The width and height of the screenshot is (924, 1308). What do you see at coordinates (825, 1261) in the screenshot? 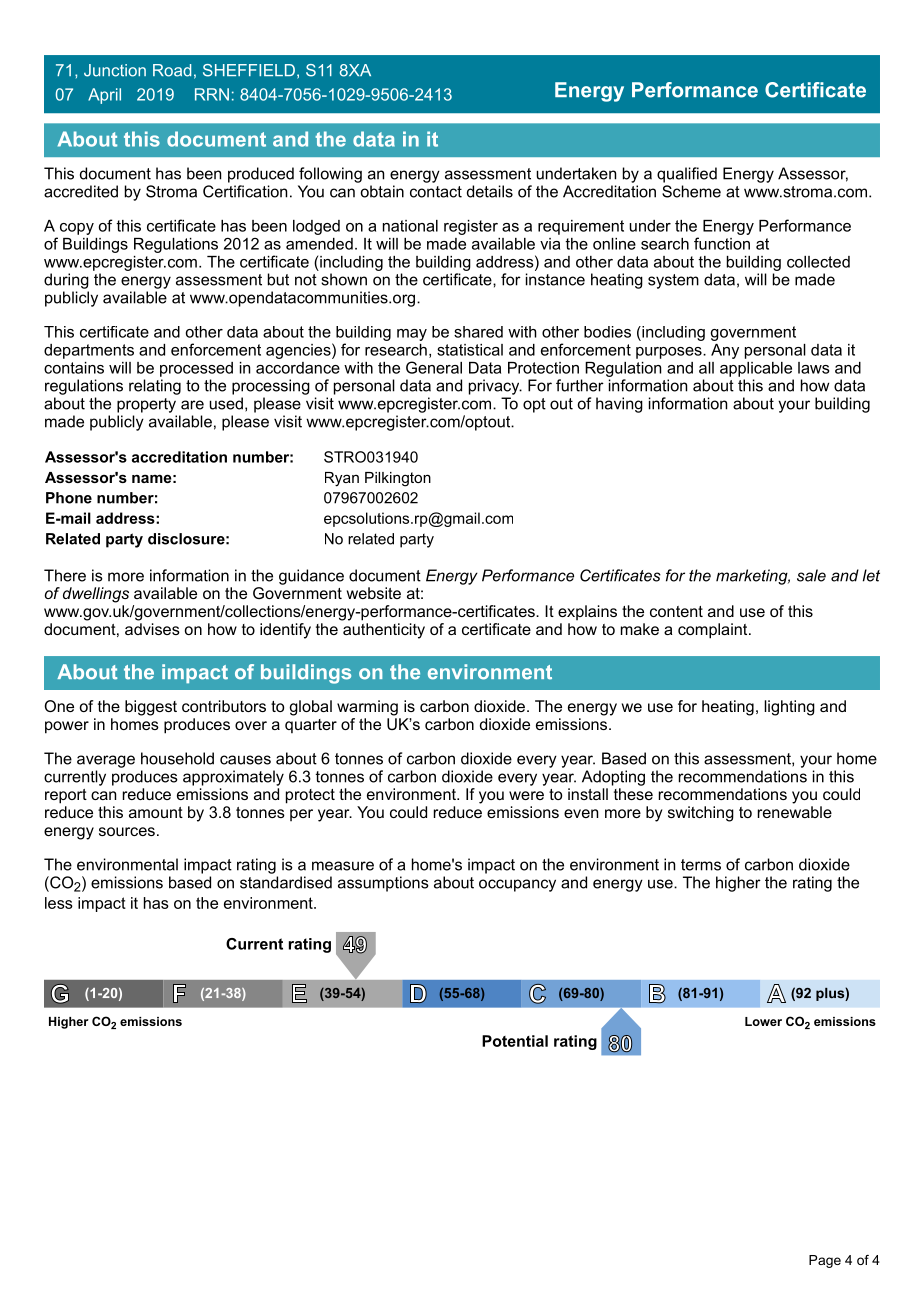
I see `Page` at bounding box center [825, 1261].
